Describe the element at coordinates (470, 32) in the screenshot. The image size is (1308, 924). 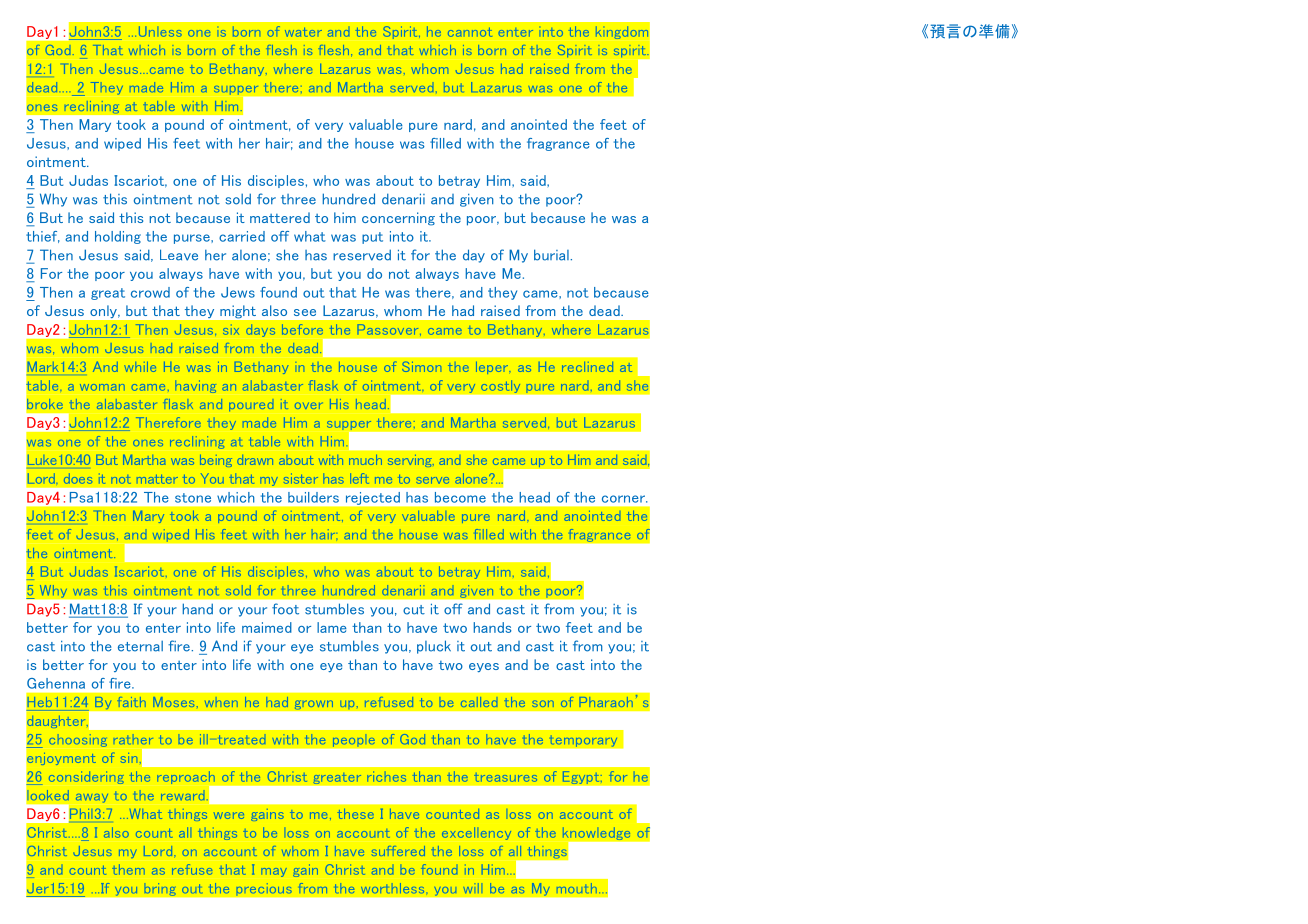
I see `cannot` at that location.
